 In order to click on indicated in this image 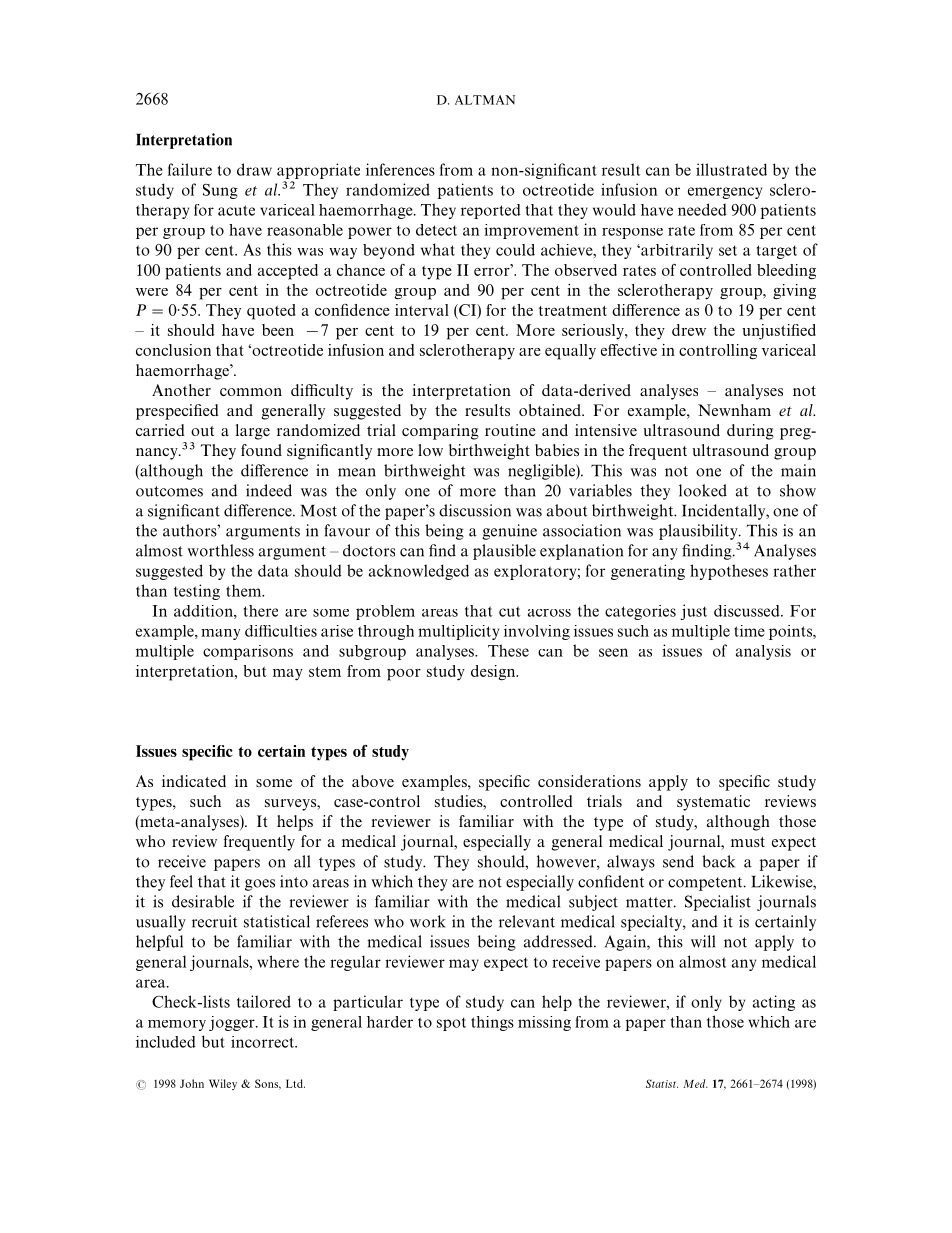, I will do `click(194, 781)`.
